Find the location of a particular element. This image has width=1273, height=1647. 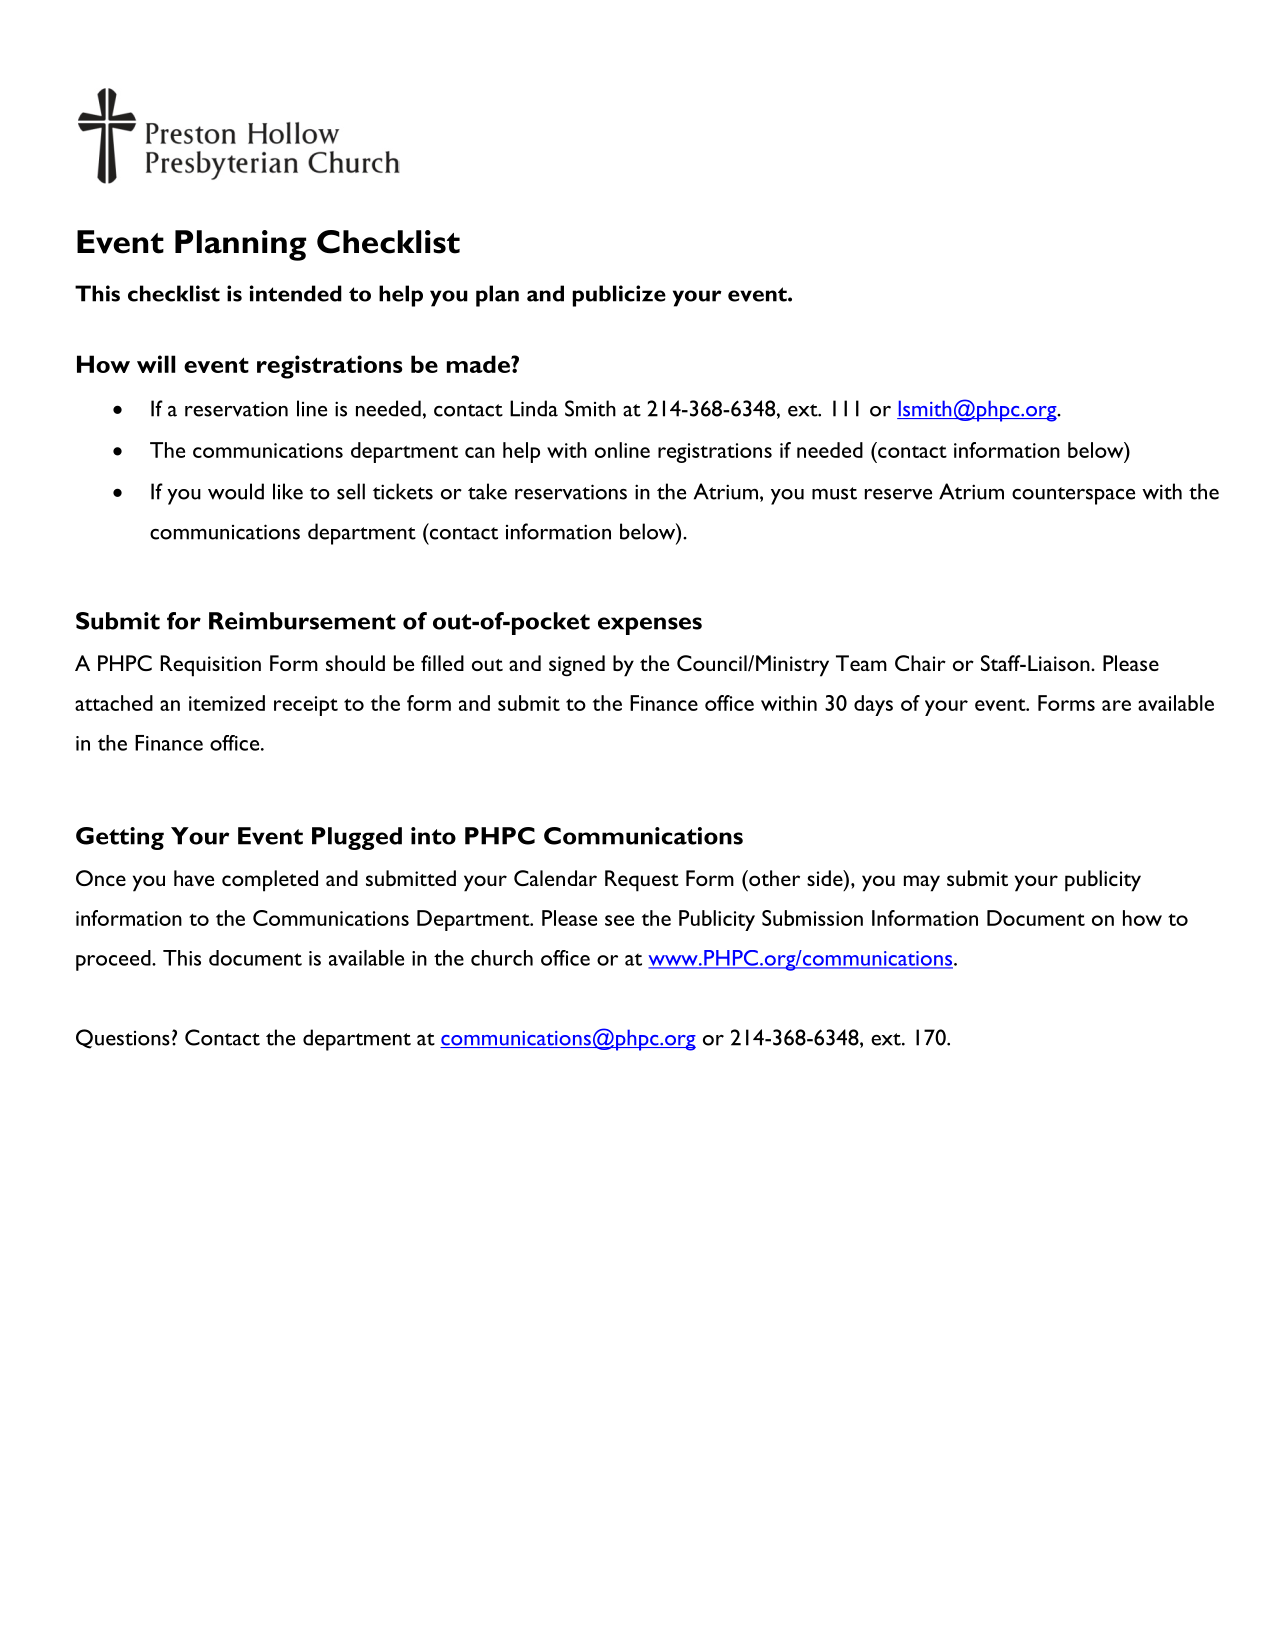

take is located at coordinates (487, 491).
